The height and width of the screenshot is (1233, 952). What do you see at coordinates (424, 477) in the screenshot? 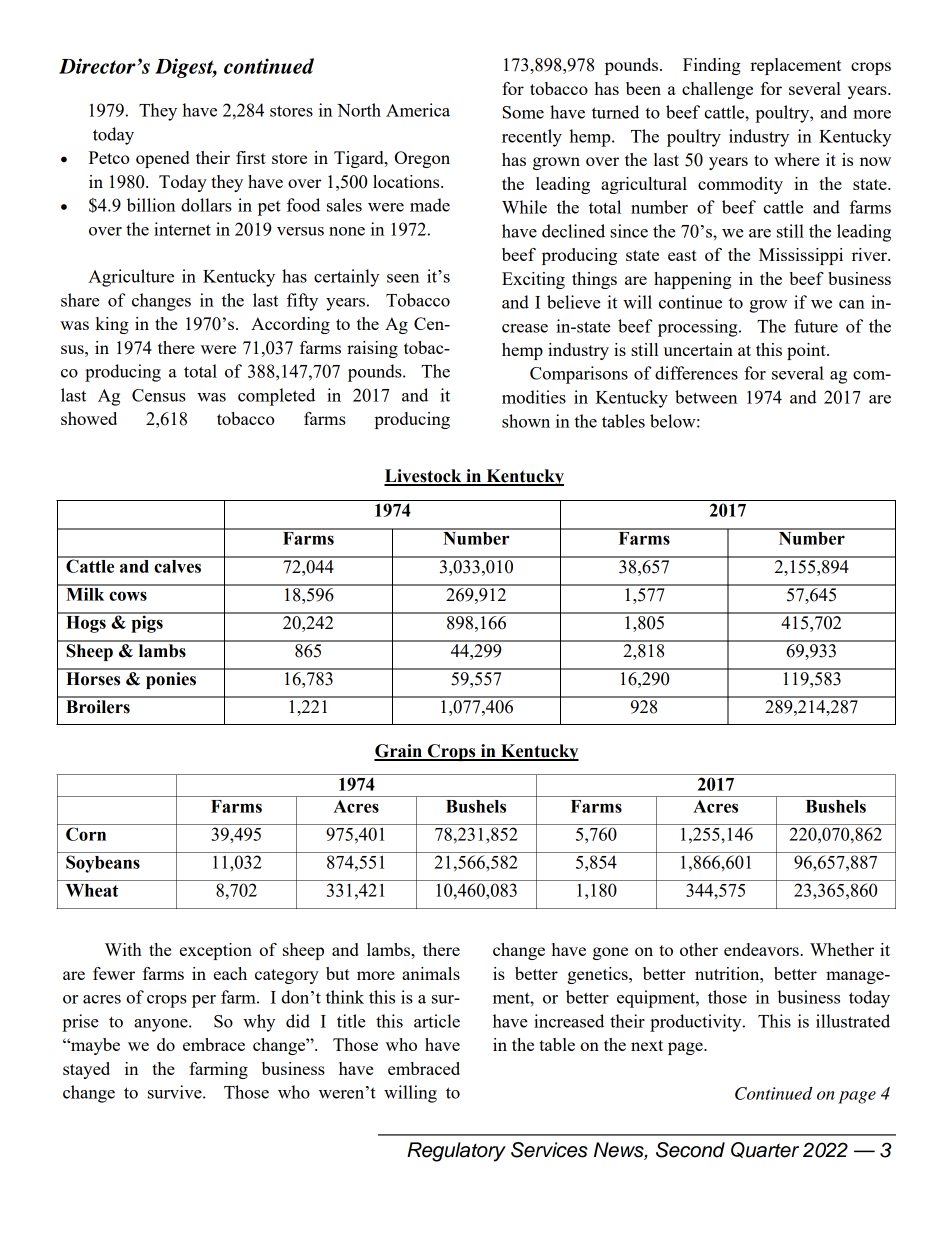
I see `Livestock` at bounding box center [424, 477].
